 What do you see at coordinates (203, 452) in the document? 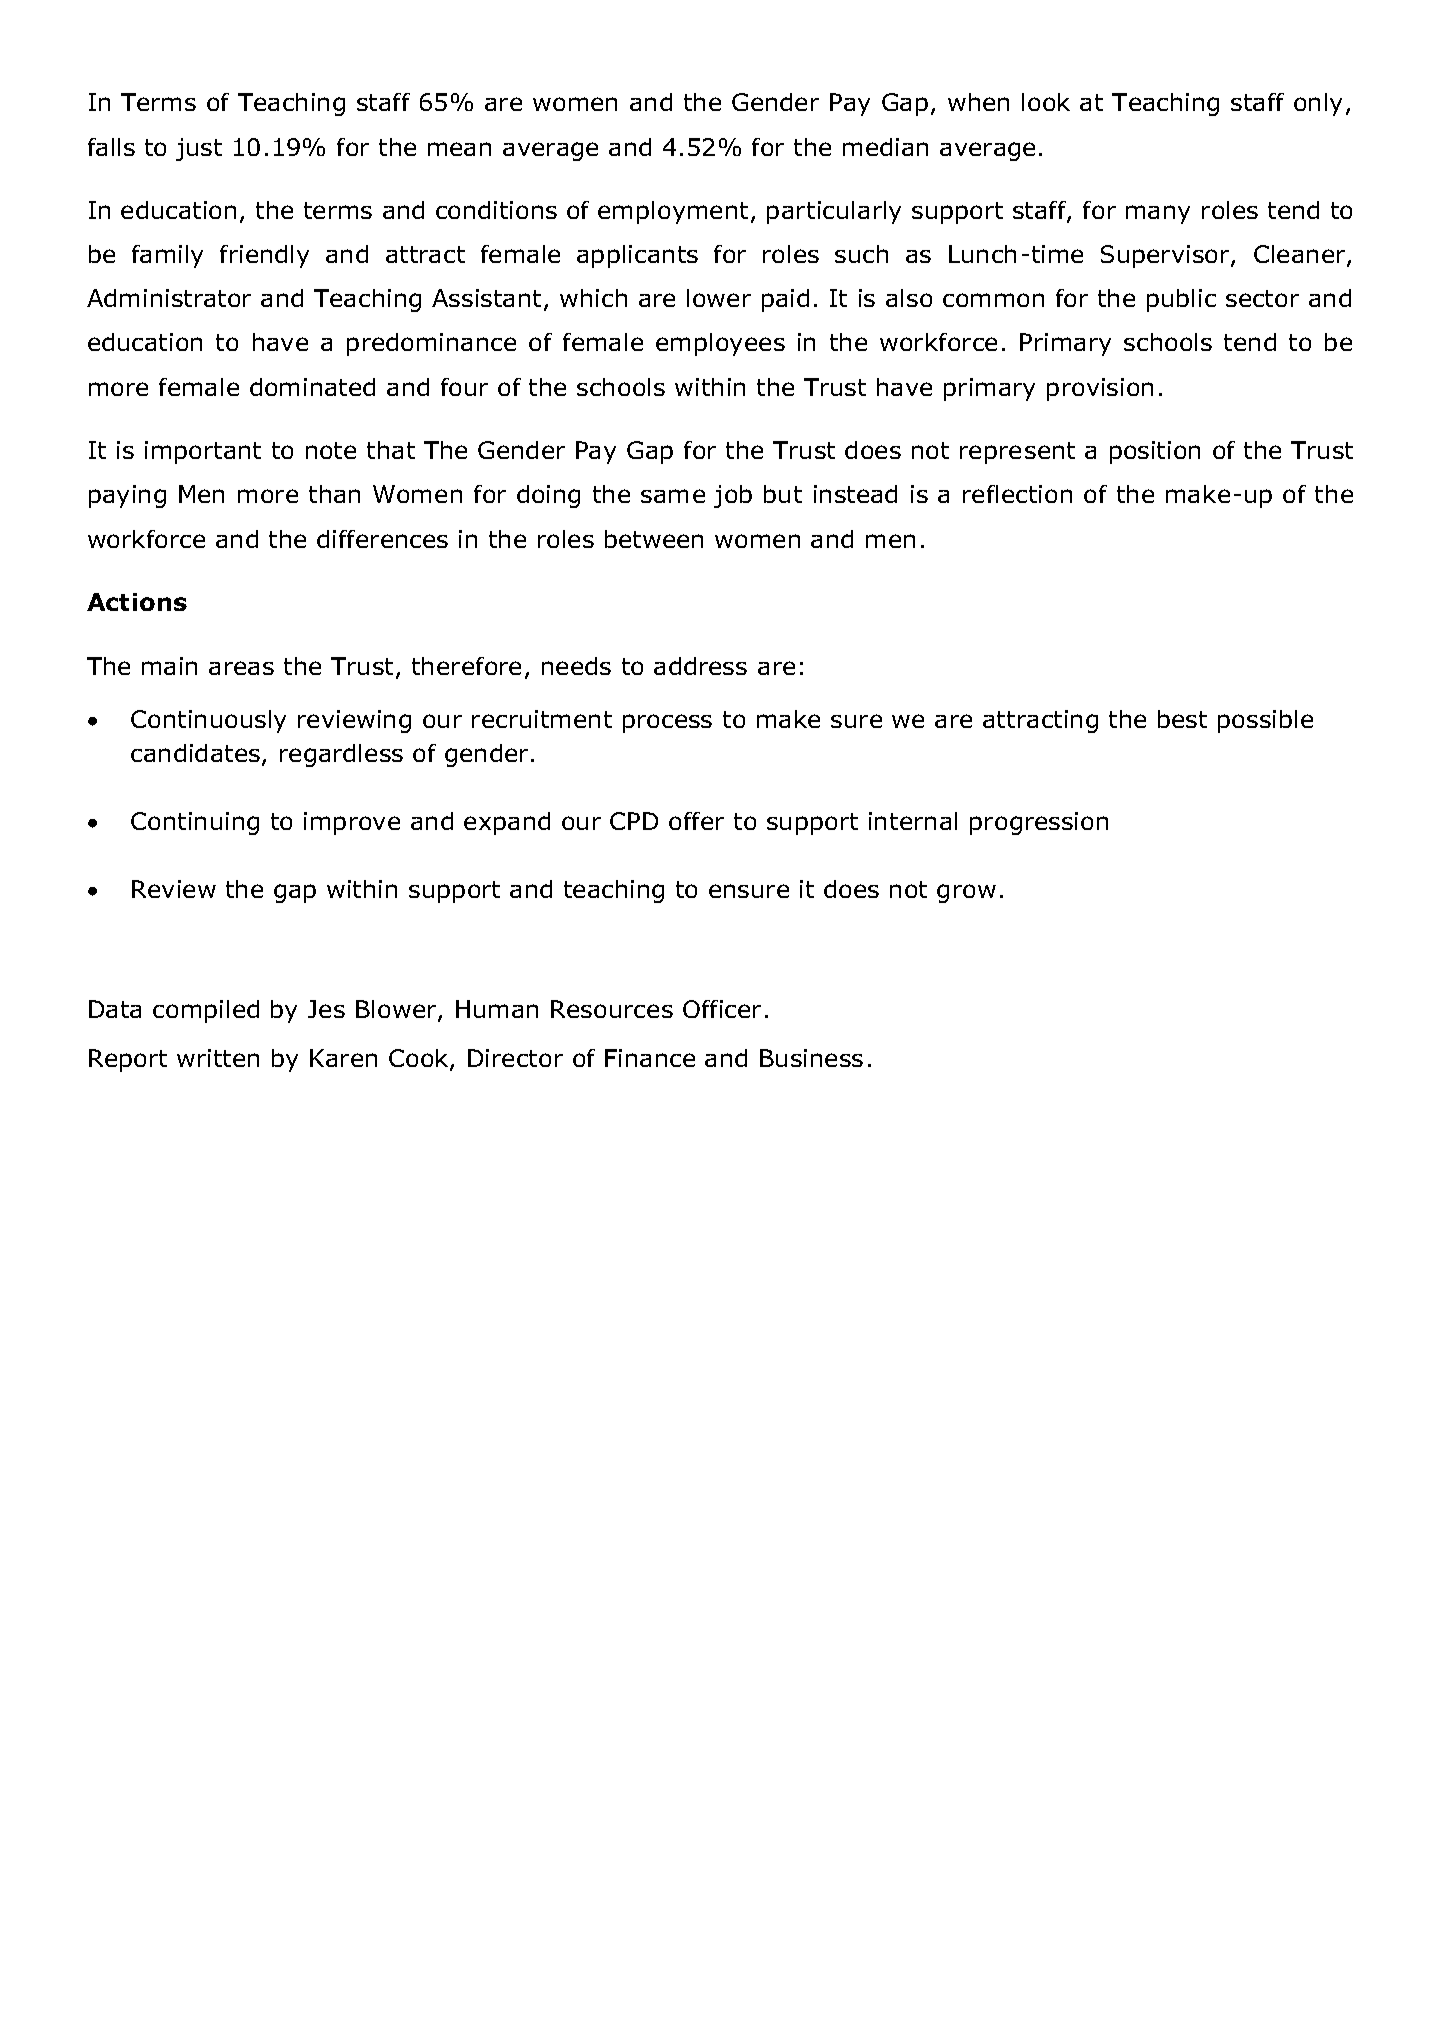
I see `important` at bounding box center [203, 452].
